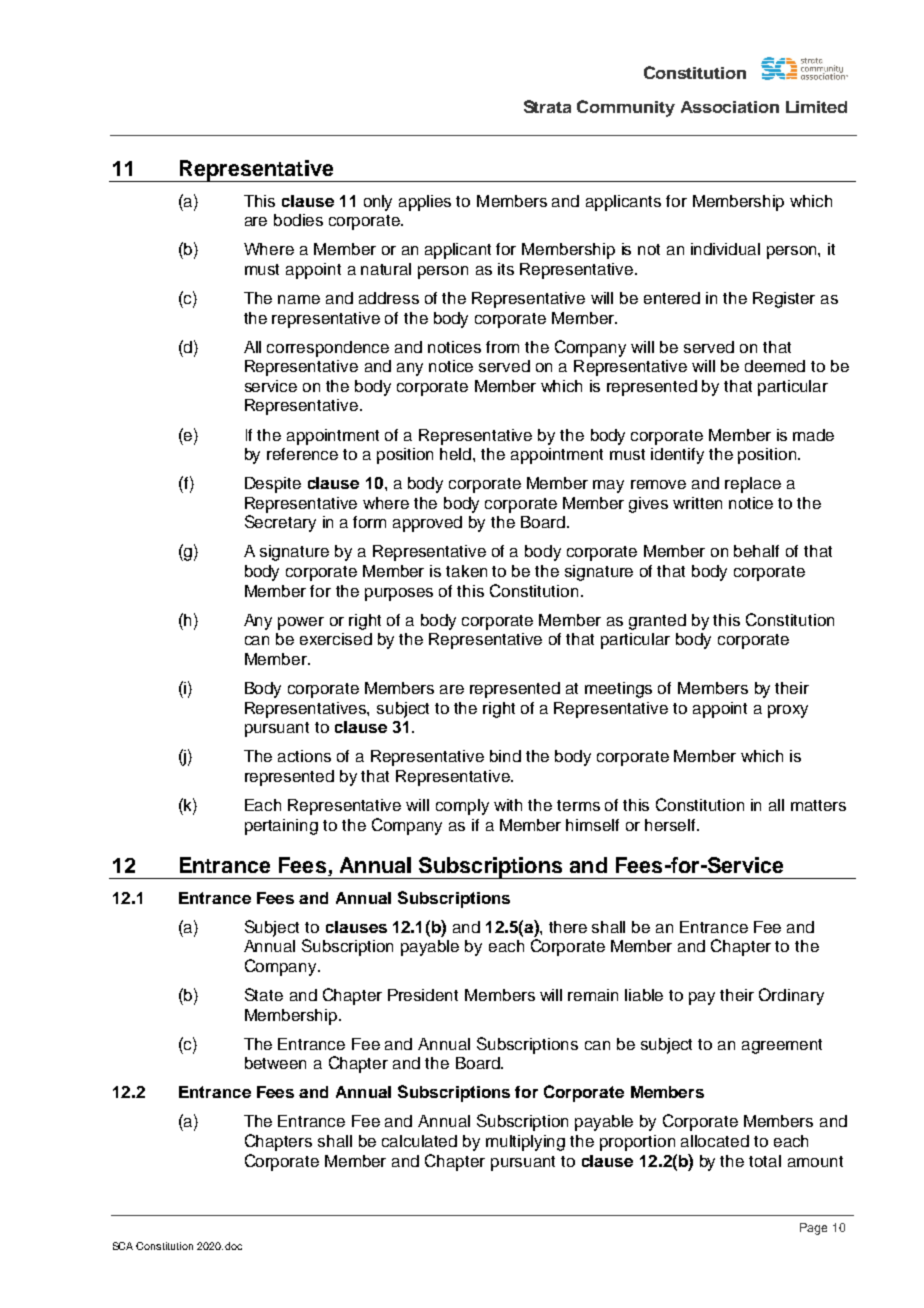  I want to click on SCA, so click(123, 1246).
